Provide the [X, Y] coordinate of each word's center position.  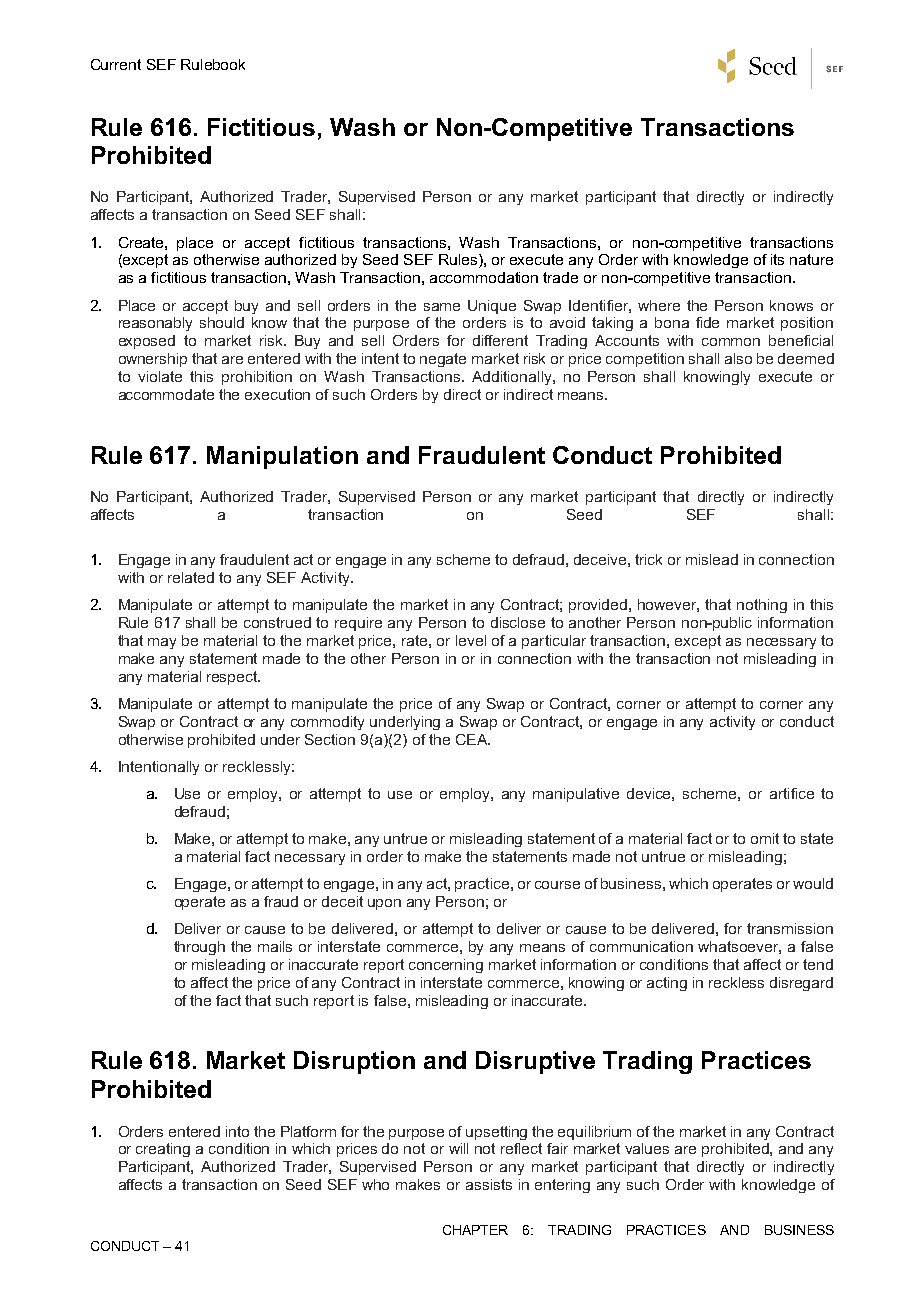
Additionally [513, 378]
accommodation [484, 277]
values [647, 1148]
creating [163, 1150]
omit [765, 838]
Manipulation [282, 457]
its [777, 259]
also [738, 358]
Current [116, 64]
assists [489, 1184]
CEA [473, 739]
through [199, 948]
